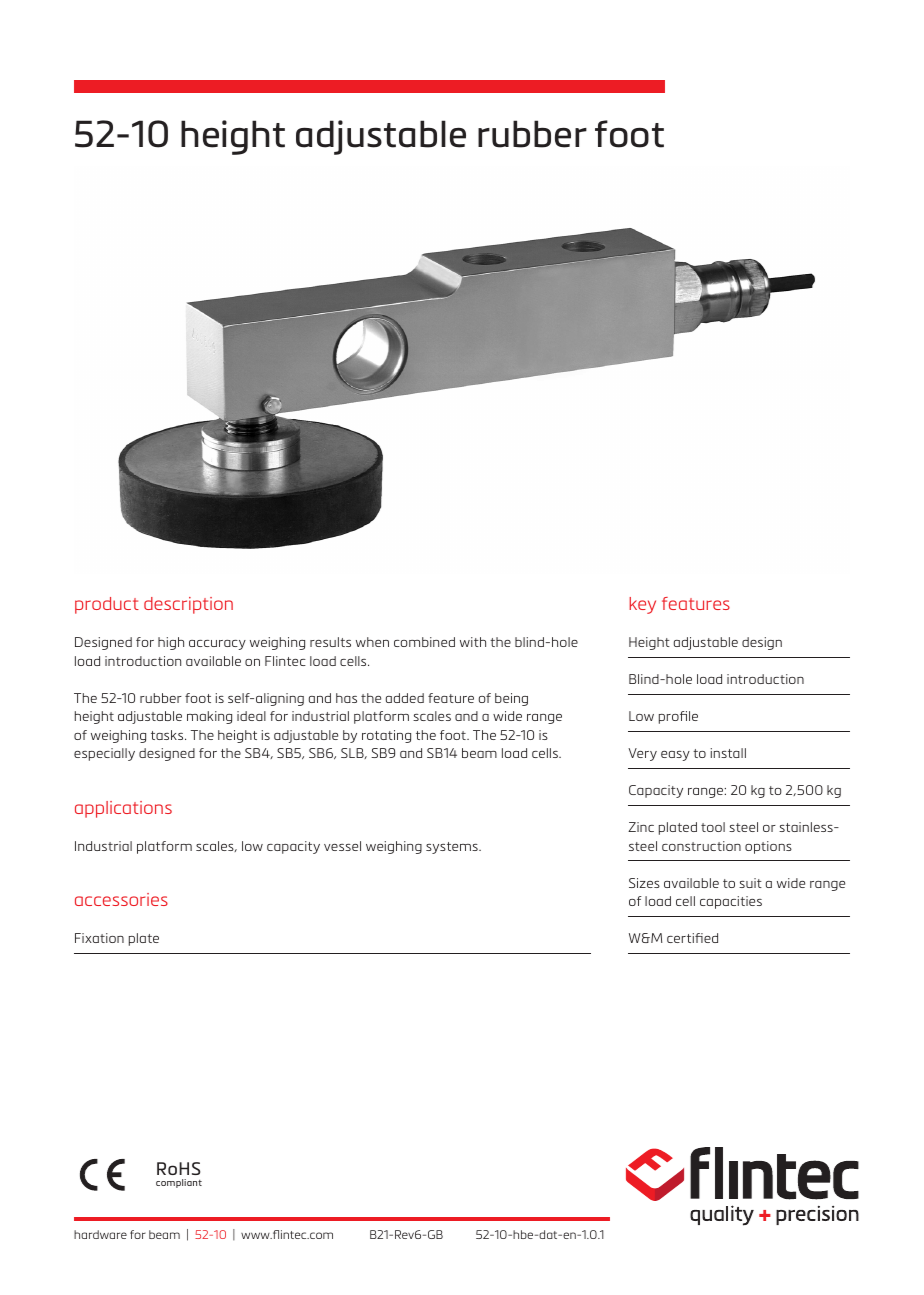 Image resolution: width=924 pixels, height=1295 pixels. Describe the element at coordinates (179, 1183) in the page. I see `compliant` at that location.
